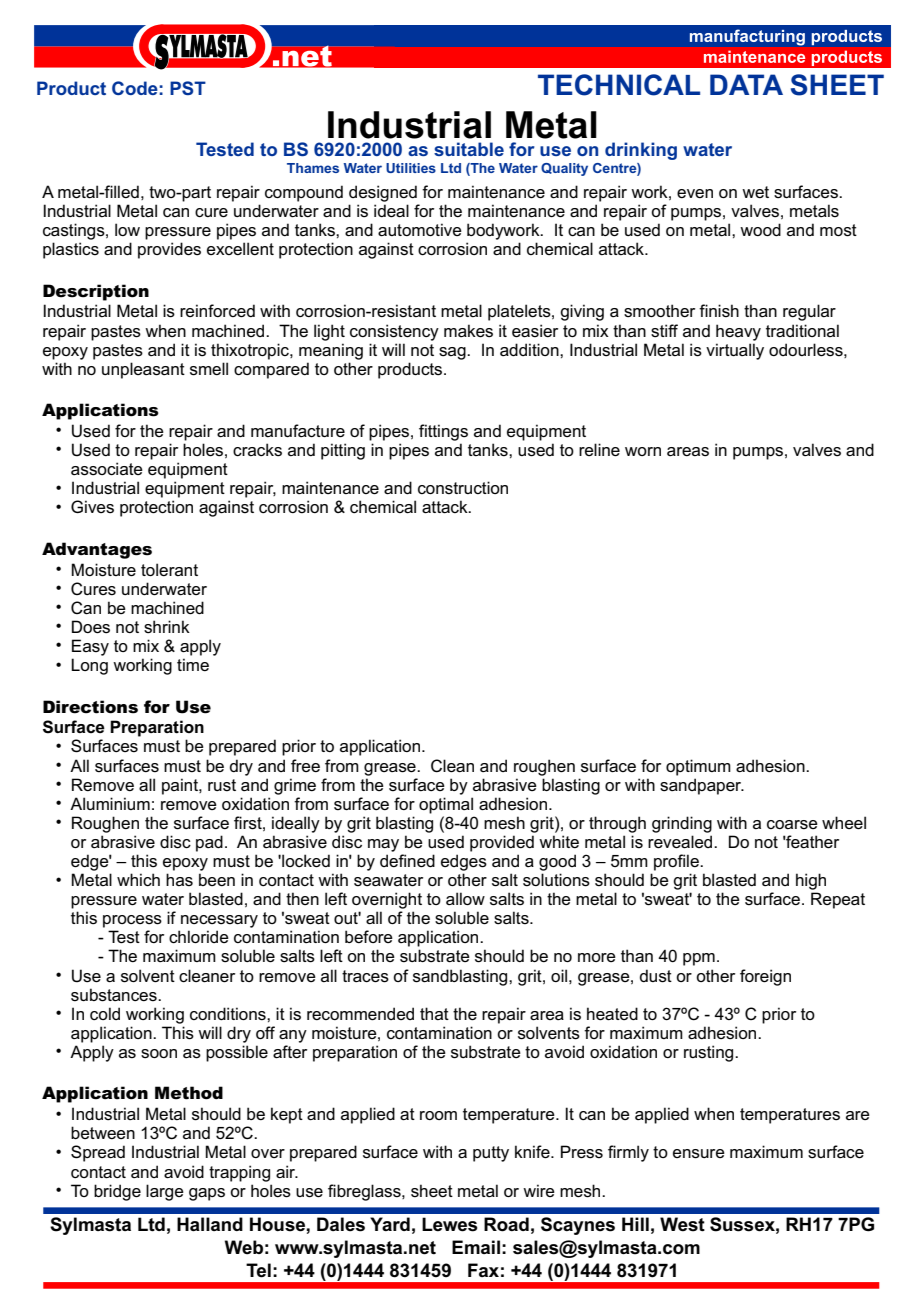  Describe the element at coordinates (746, 84) in the screenshot. I see `DATA` at that location.
